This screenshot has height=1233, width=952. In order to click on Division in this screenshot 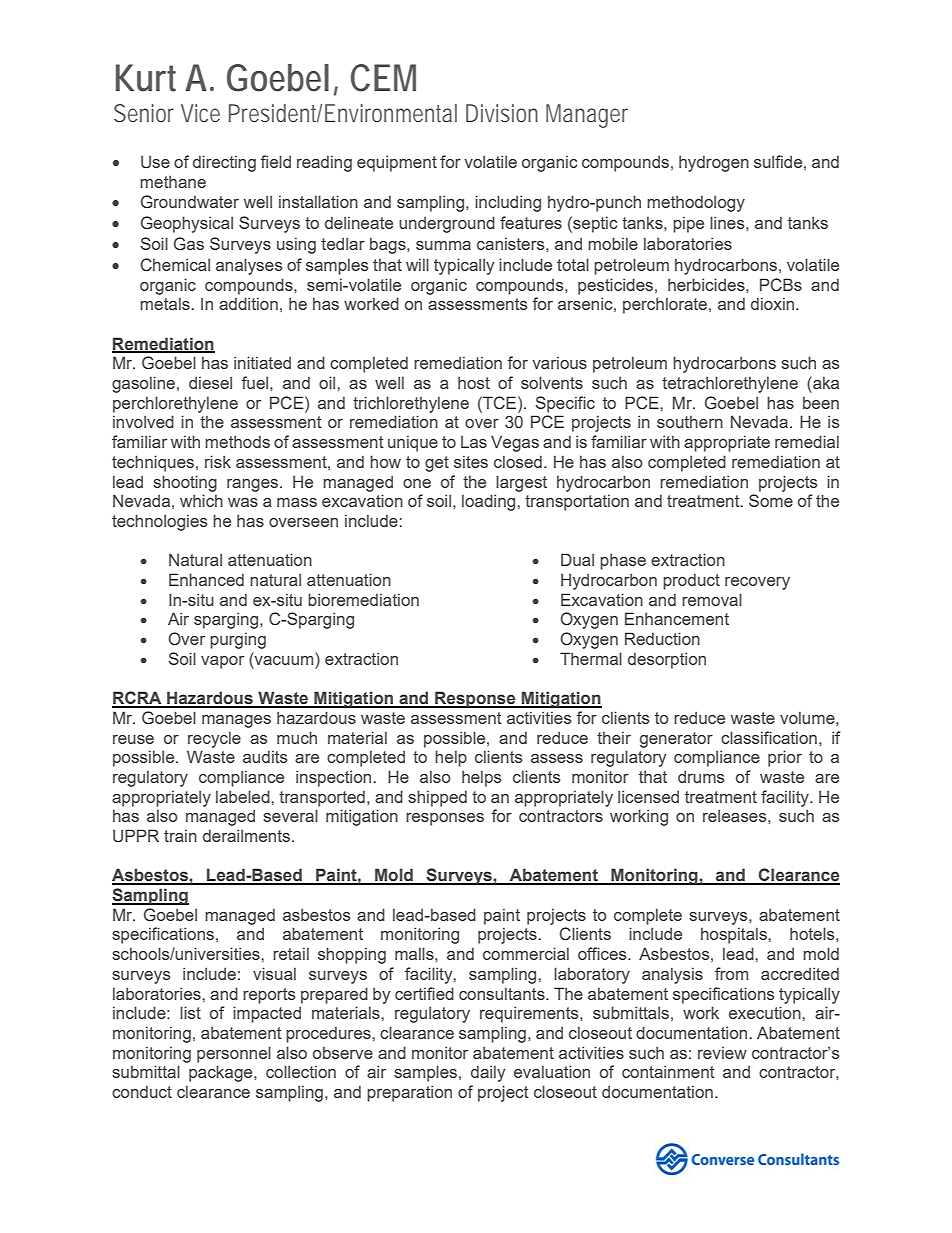, I will do `click(502, 113)`.
